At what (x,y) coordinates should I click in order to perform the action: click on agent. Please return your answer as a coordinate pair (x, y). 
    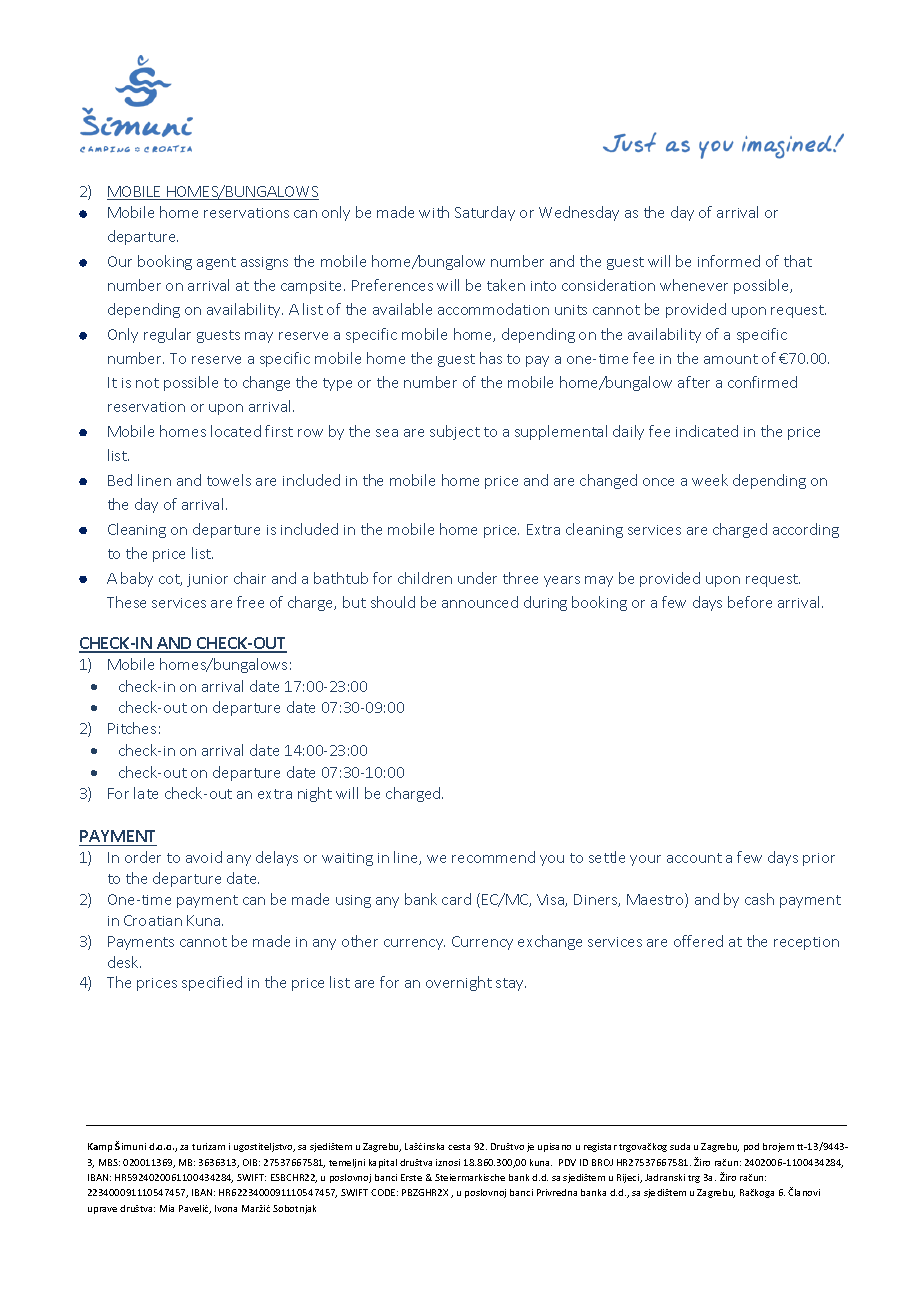
    Looking at the image, I should click on (216, 263).
